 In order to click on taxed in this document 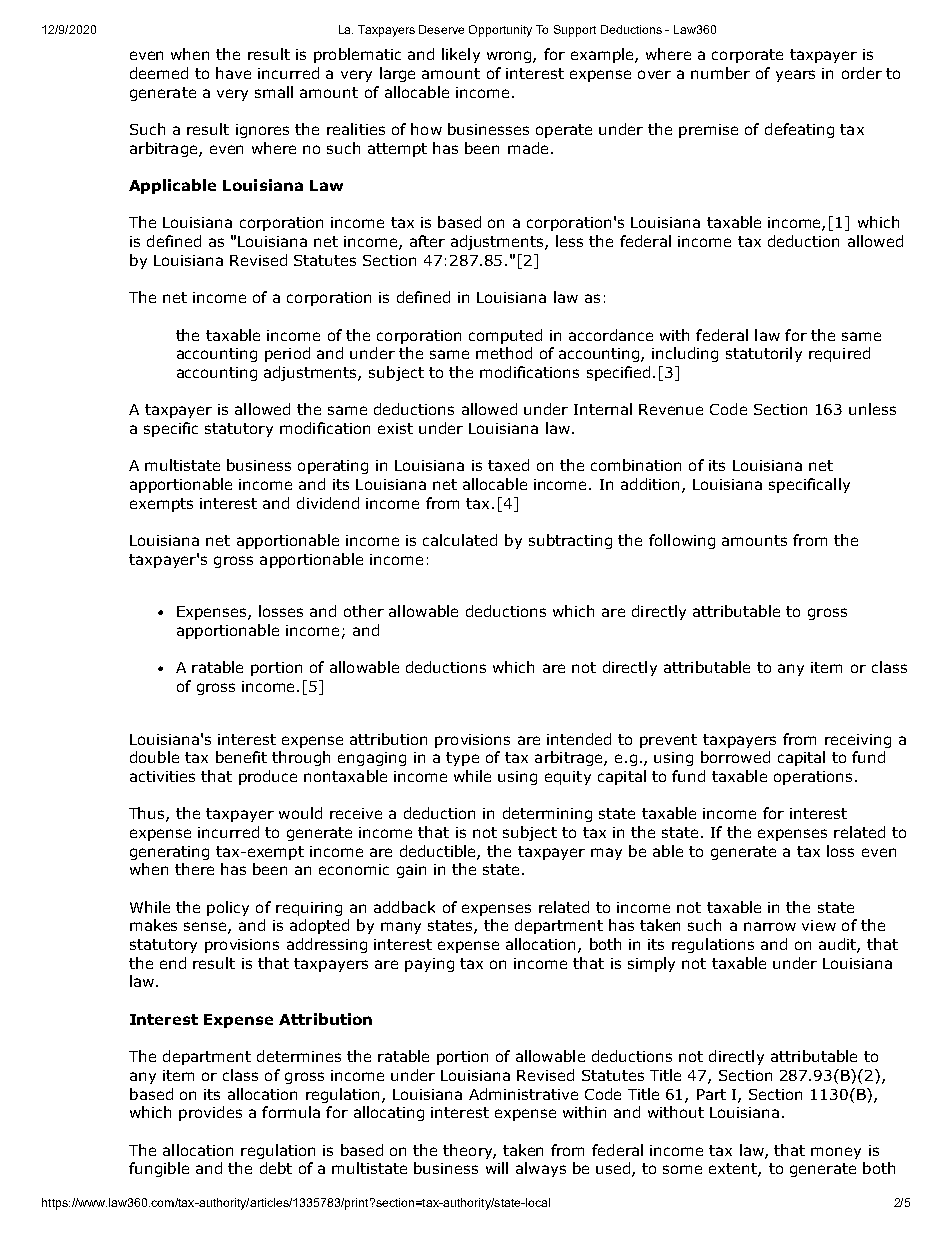, I will do `click(508, 465)`.
